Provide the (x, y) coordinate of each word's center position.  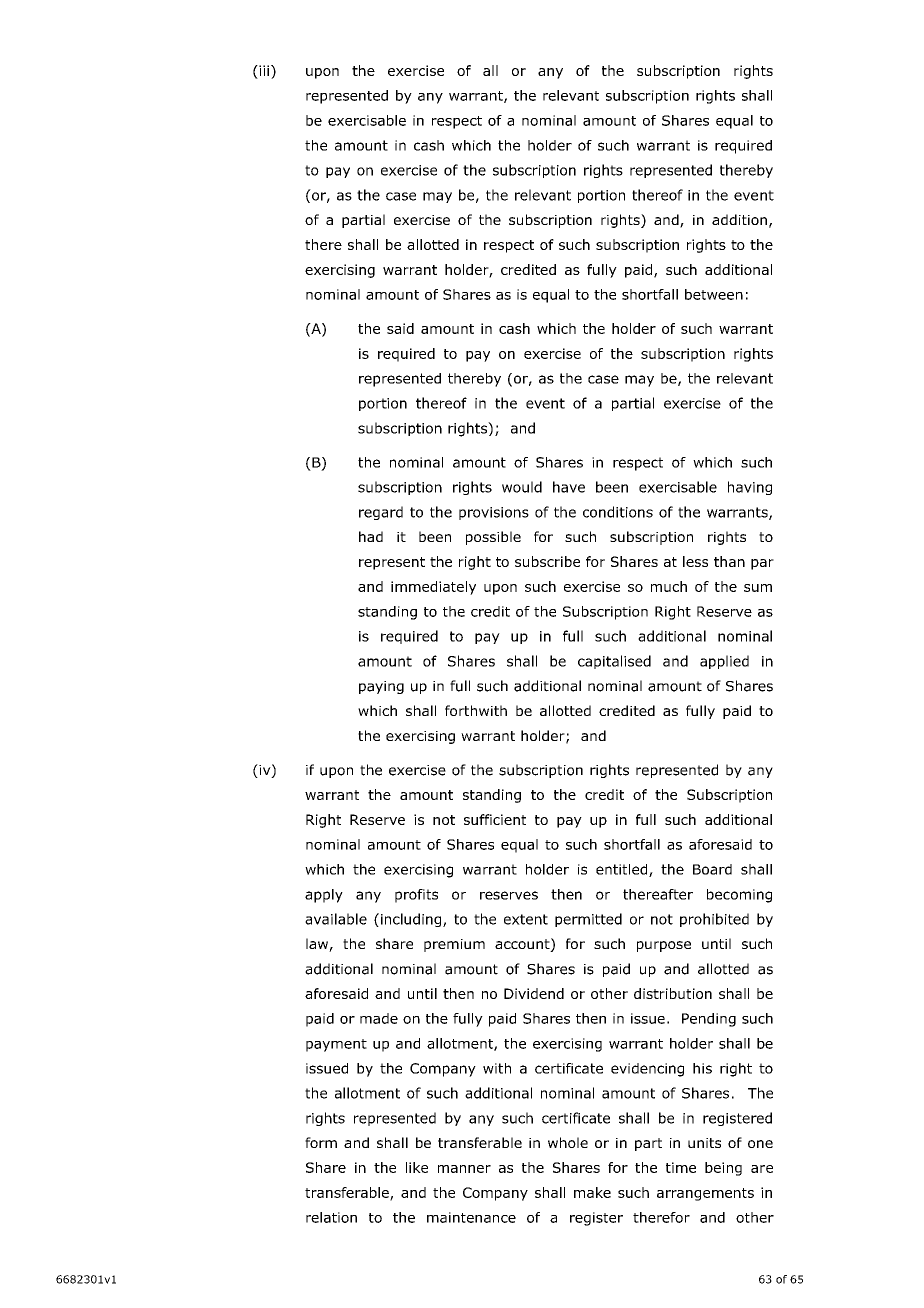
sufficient (495, 819)
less (695, 561)
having (750, 488)
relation (331, 1217)
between (714, 294)
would (522, 487)
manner (464, 1169)
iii (263, 70)
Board (712, 869)
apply (324, 896)
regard (381, 513)
